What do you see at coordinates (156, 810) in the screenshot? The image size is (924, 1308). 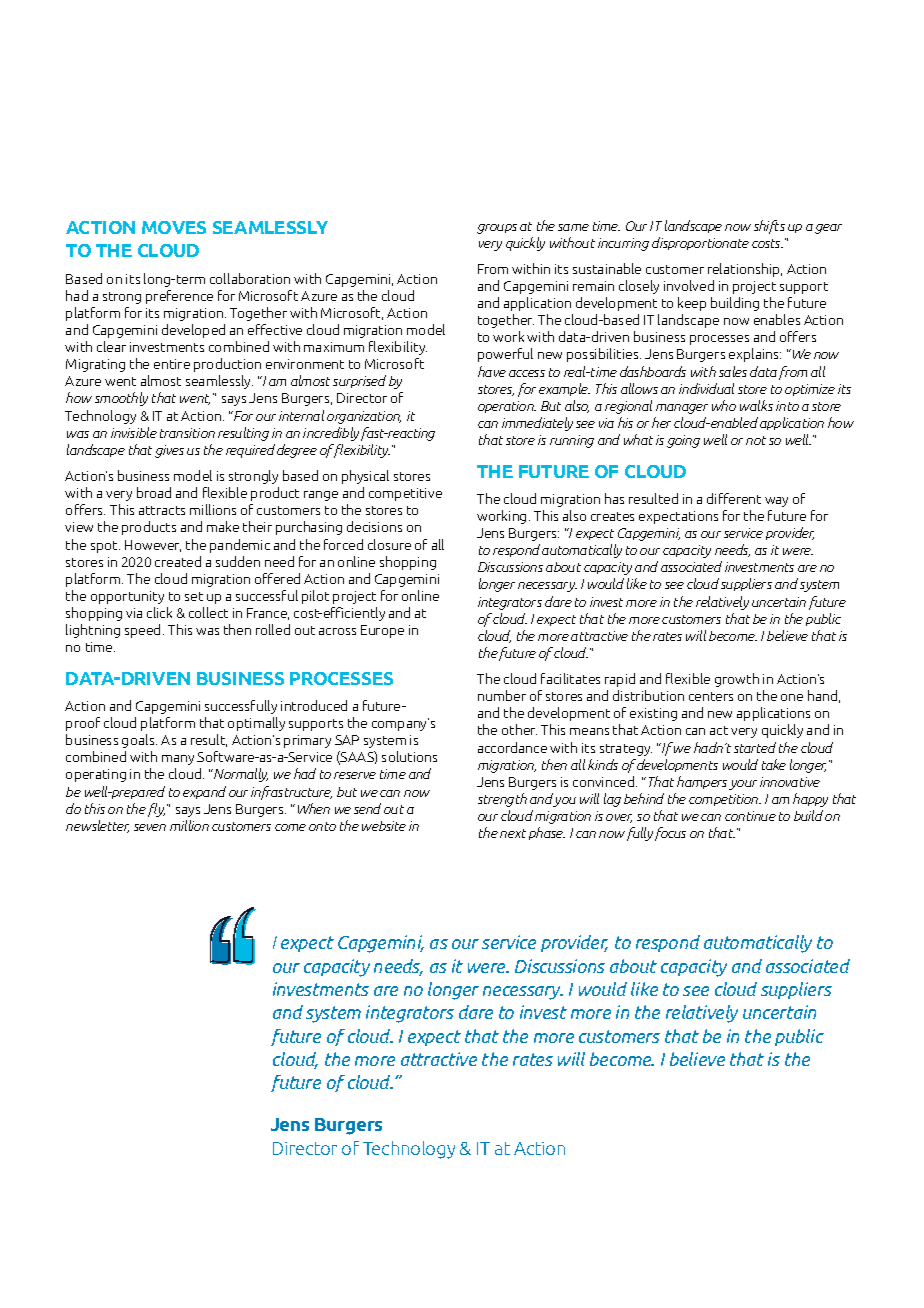 I see `fly` at bounding box center [156, 810].
